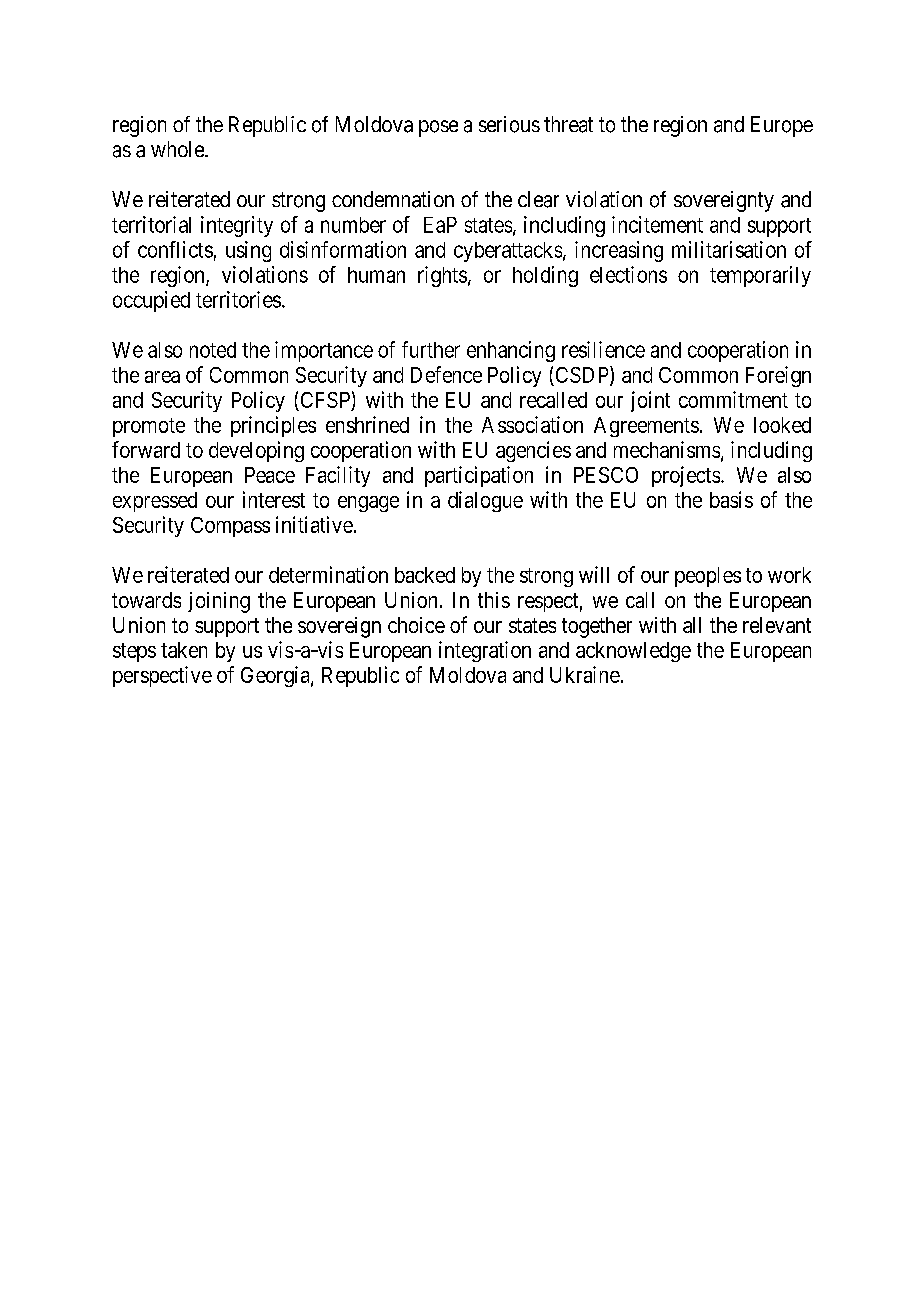 This page has width=924, height=1309. What do you see at coordinates (162, 377) in the page?
I see `area` at bounding box center [162, 377].
